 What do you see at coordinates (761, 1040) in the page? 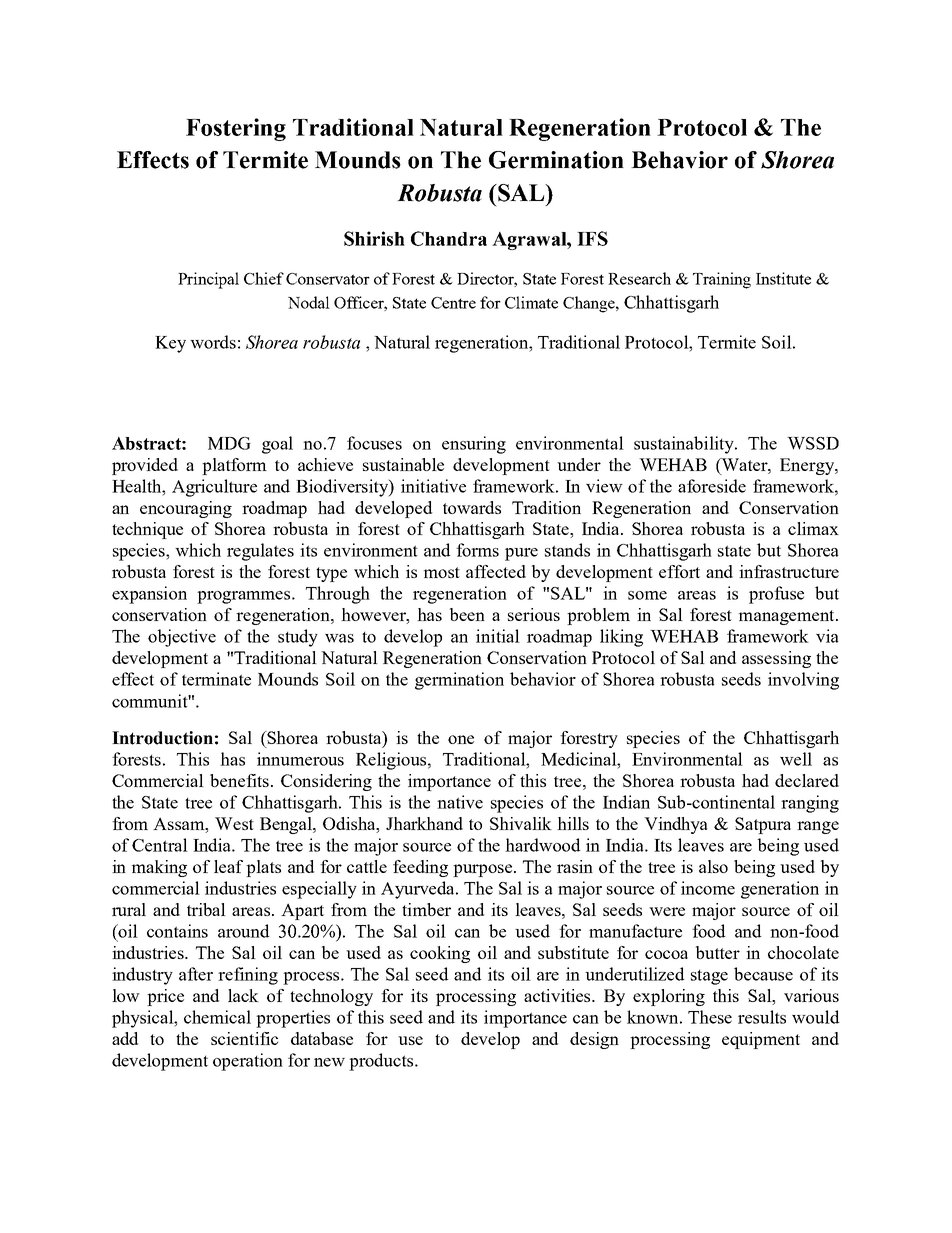
I see `equipment` at bounding box center [761, 1040].
